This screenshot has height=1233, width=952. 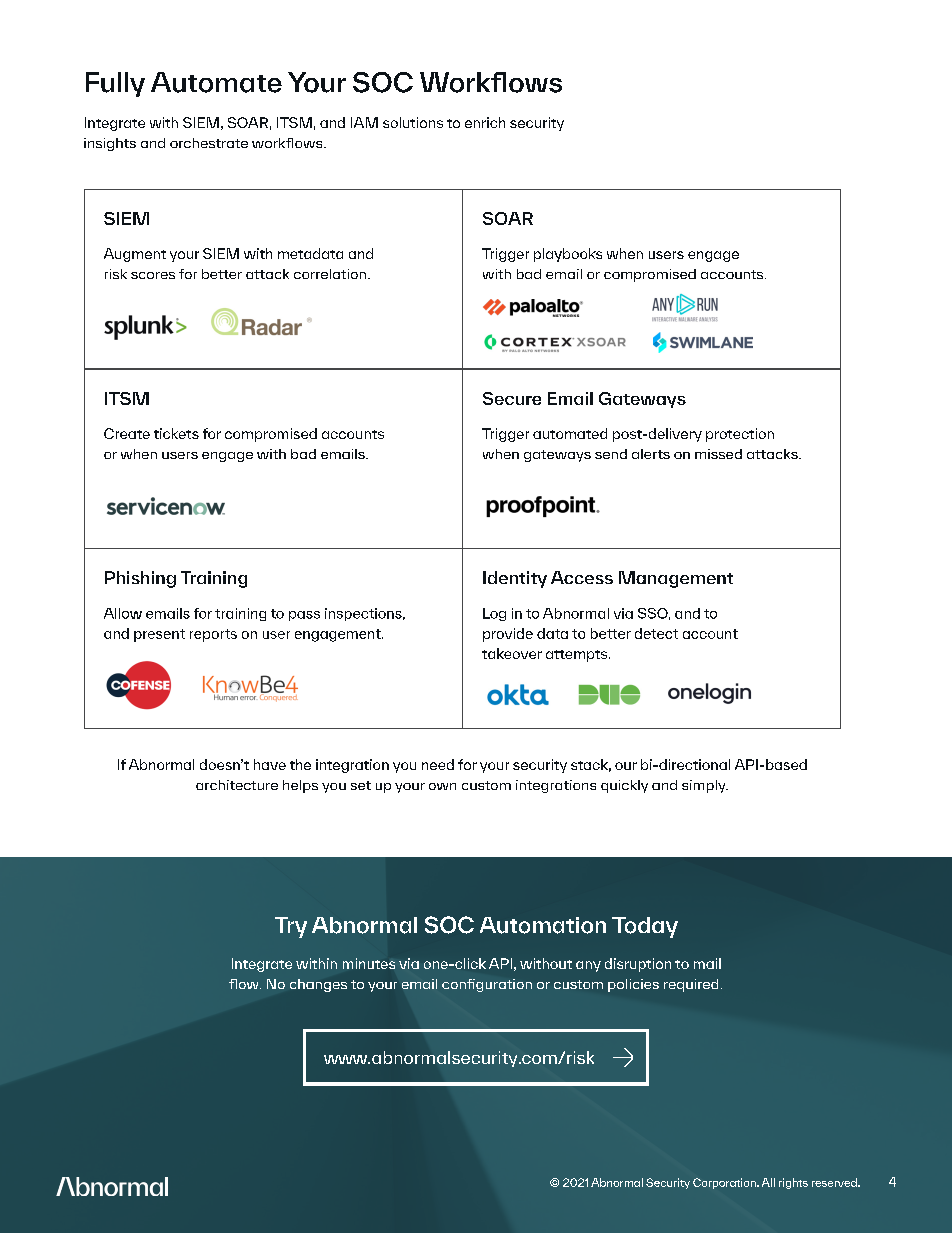 What do you see at coordinates (568, 255) in the screenshot?
I see `playbooks` at bounding box center [568, 255].
